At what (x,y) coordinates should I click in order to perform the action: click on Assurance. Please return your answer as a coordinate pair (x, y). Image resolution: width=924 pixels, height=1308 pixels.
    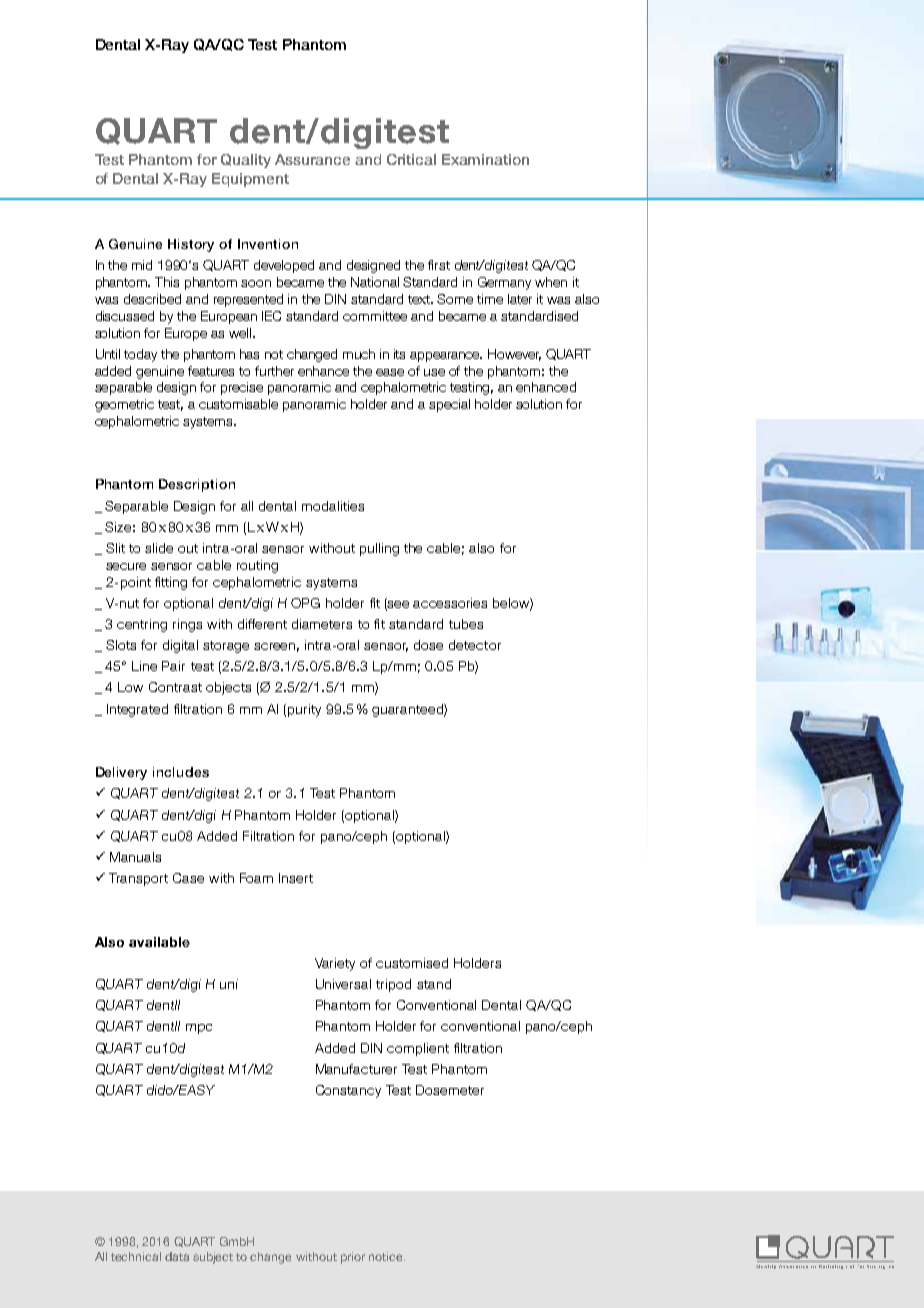
    Looking at the image, I should click on (312, 159).
